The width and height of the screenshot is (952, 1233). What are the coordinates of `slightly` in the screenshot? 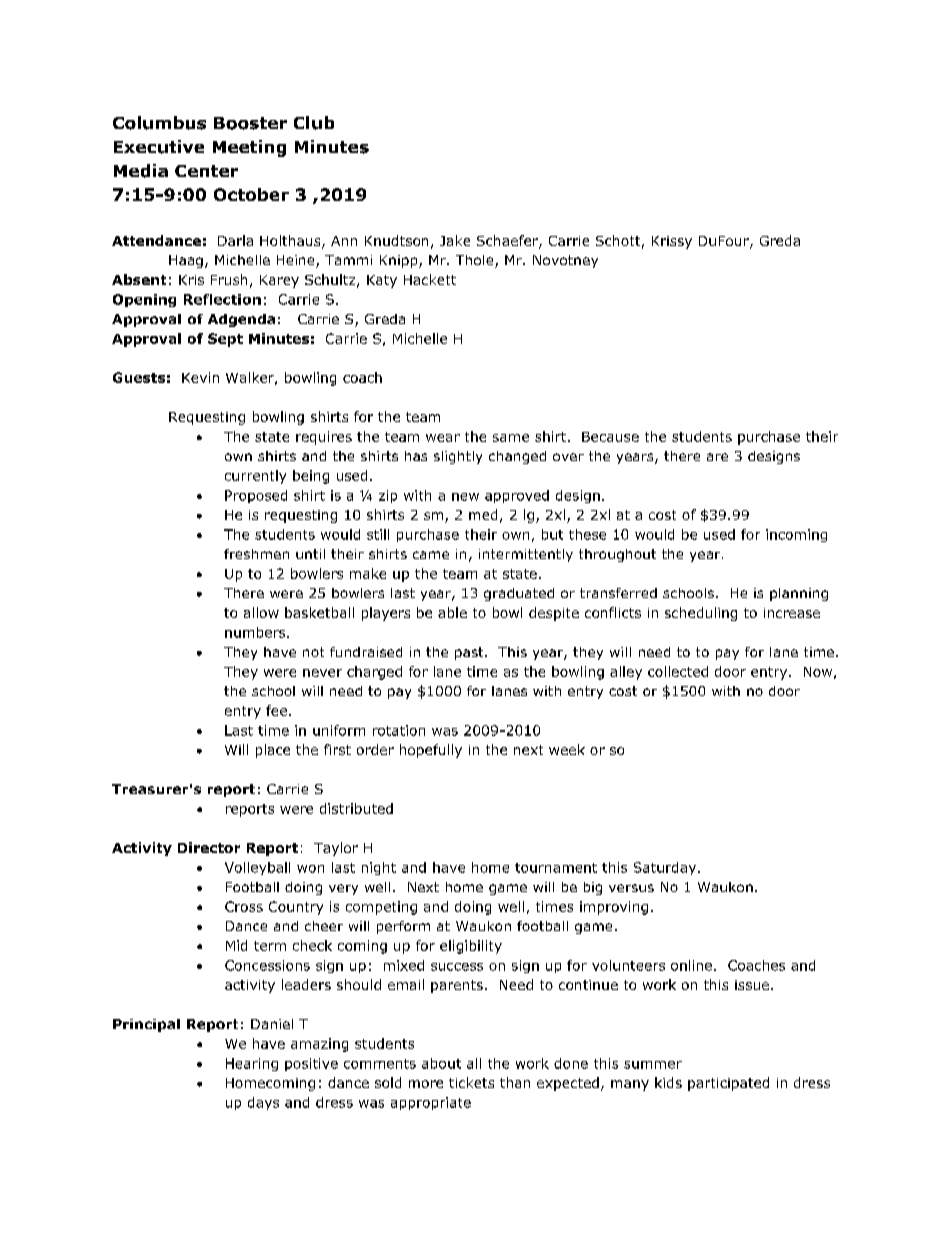 It's located at (458, 457).
